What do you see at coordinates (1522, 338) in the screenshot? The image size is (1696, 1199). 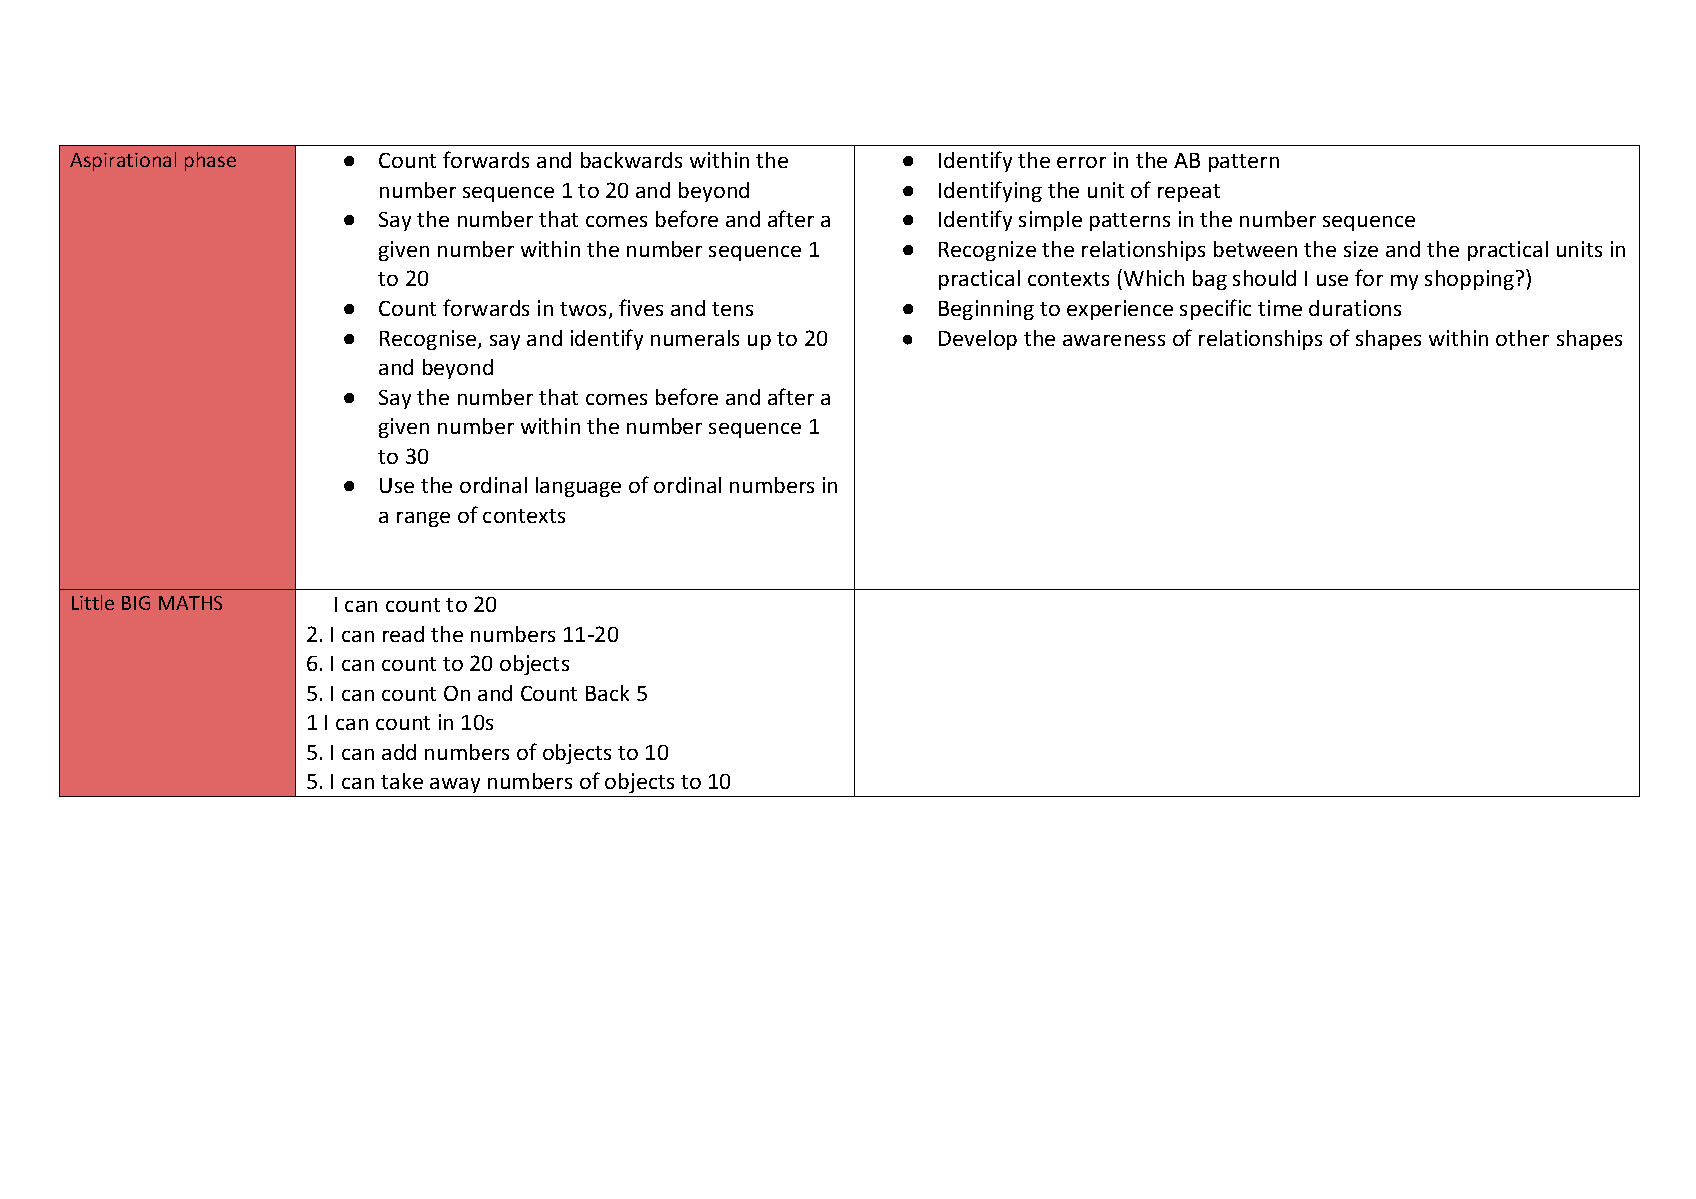 I see `other` at bounding box center [1522, 338].
